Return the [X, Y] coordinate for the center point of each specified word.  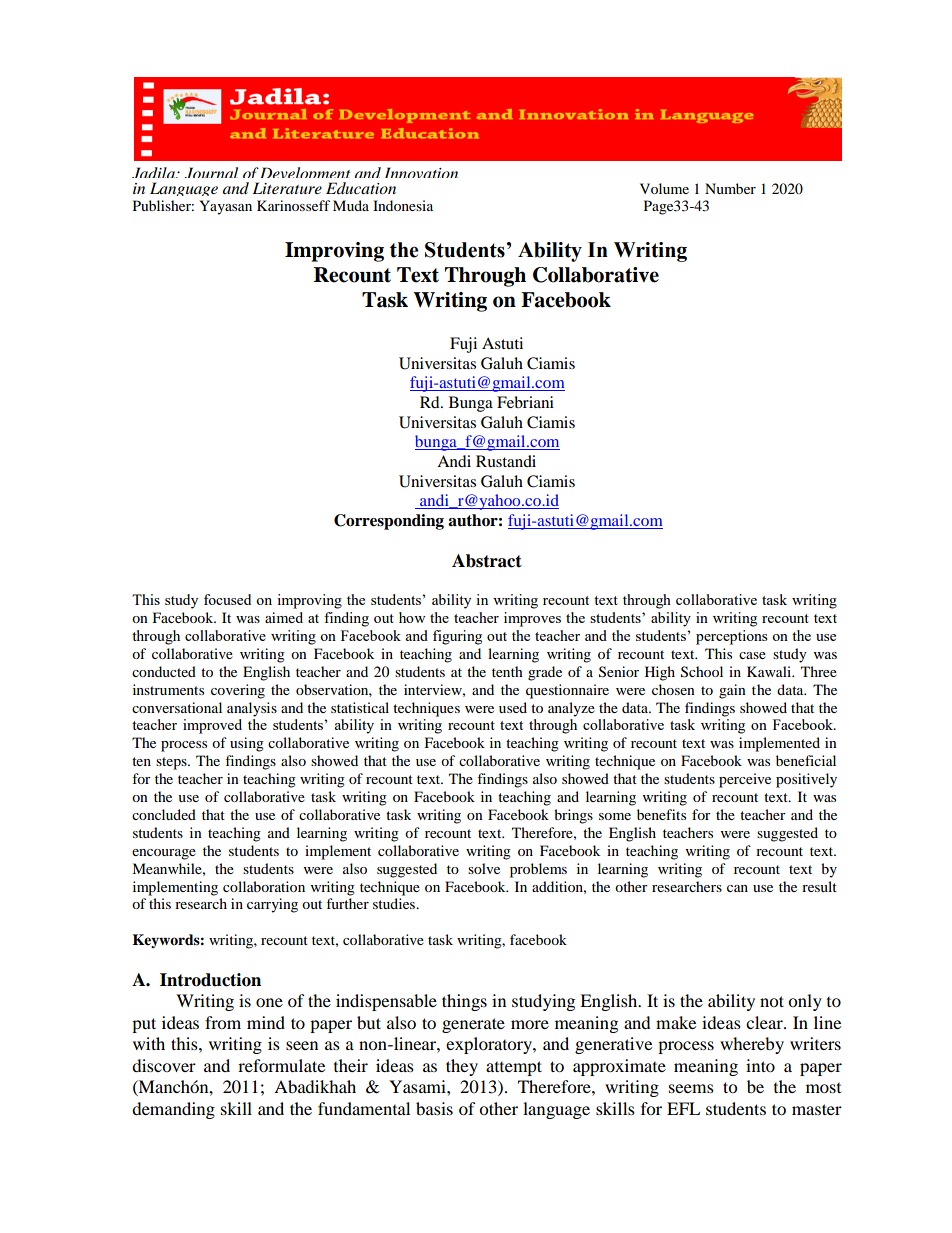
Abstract [487, 561]
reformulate [281, 1065]
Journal [211, 172]
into [760, 1065]
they [462, 1067]
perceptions [731, 637]
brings [573, 816]
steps [172, 763]
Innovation [421, 172]
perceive [745, 780]
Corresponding [389, 522]
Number [730, 188]
